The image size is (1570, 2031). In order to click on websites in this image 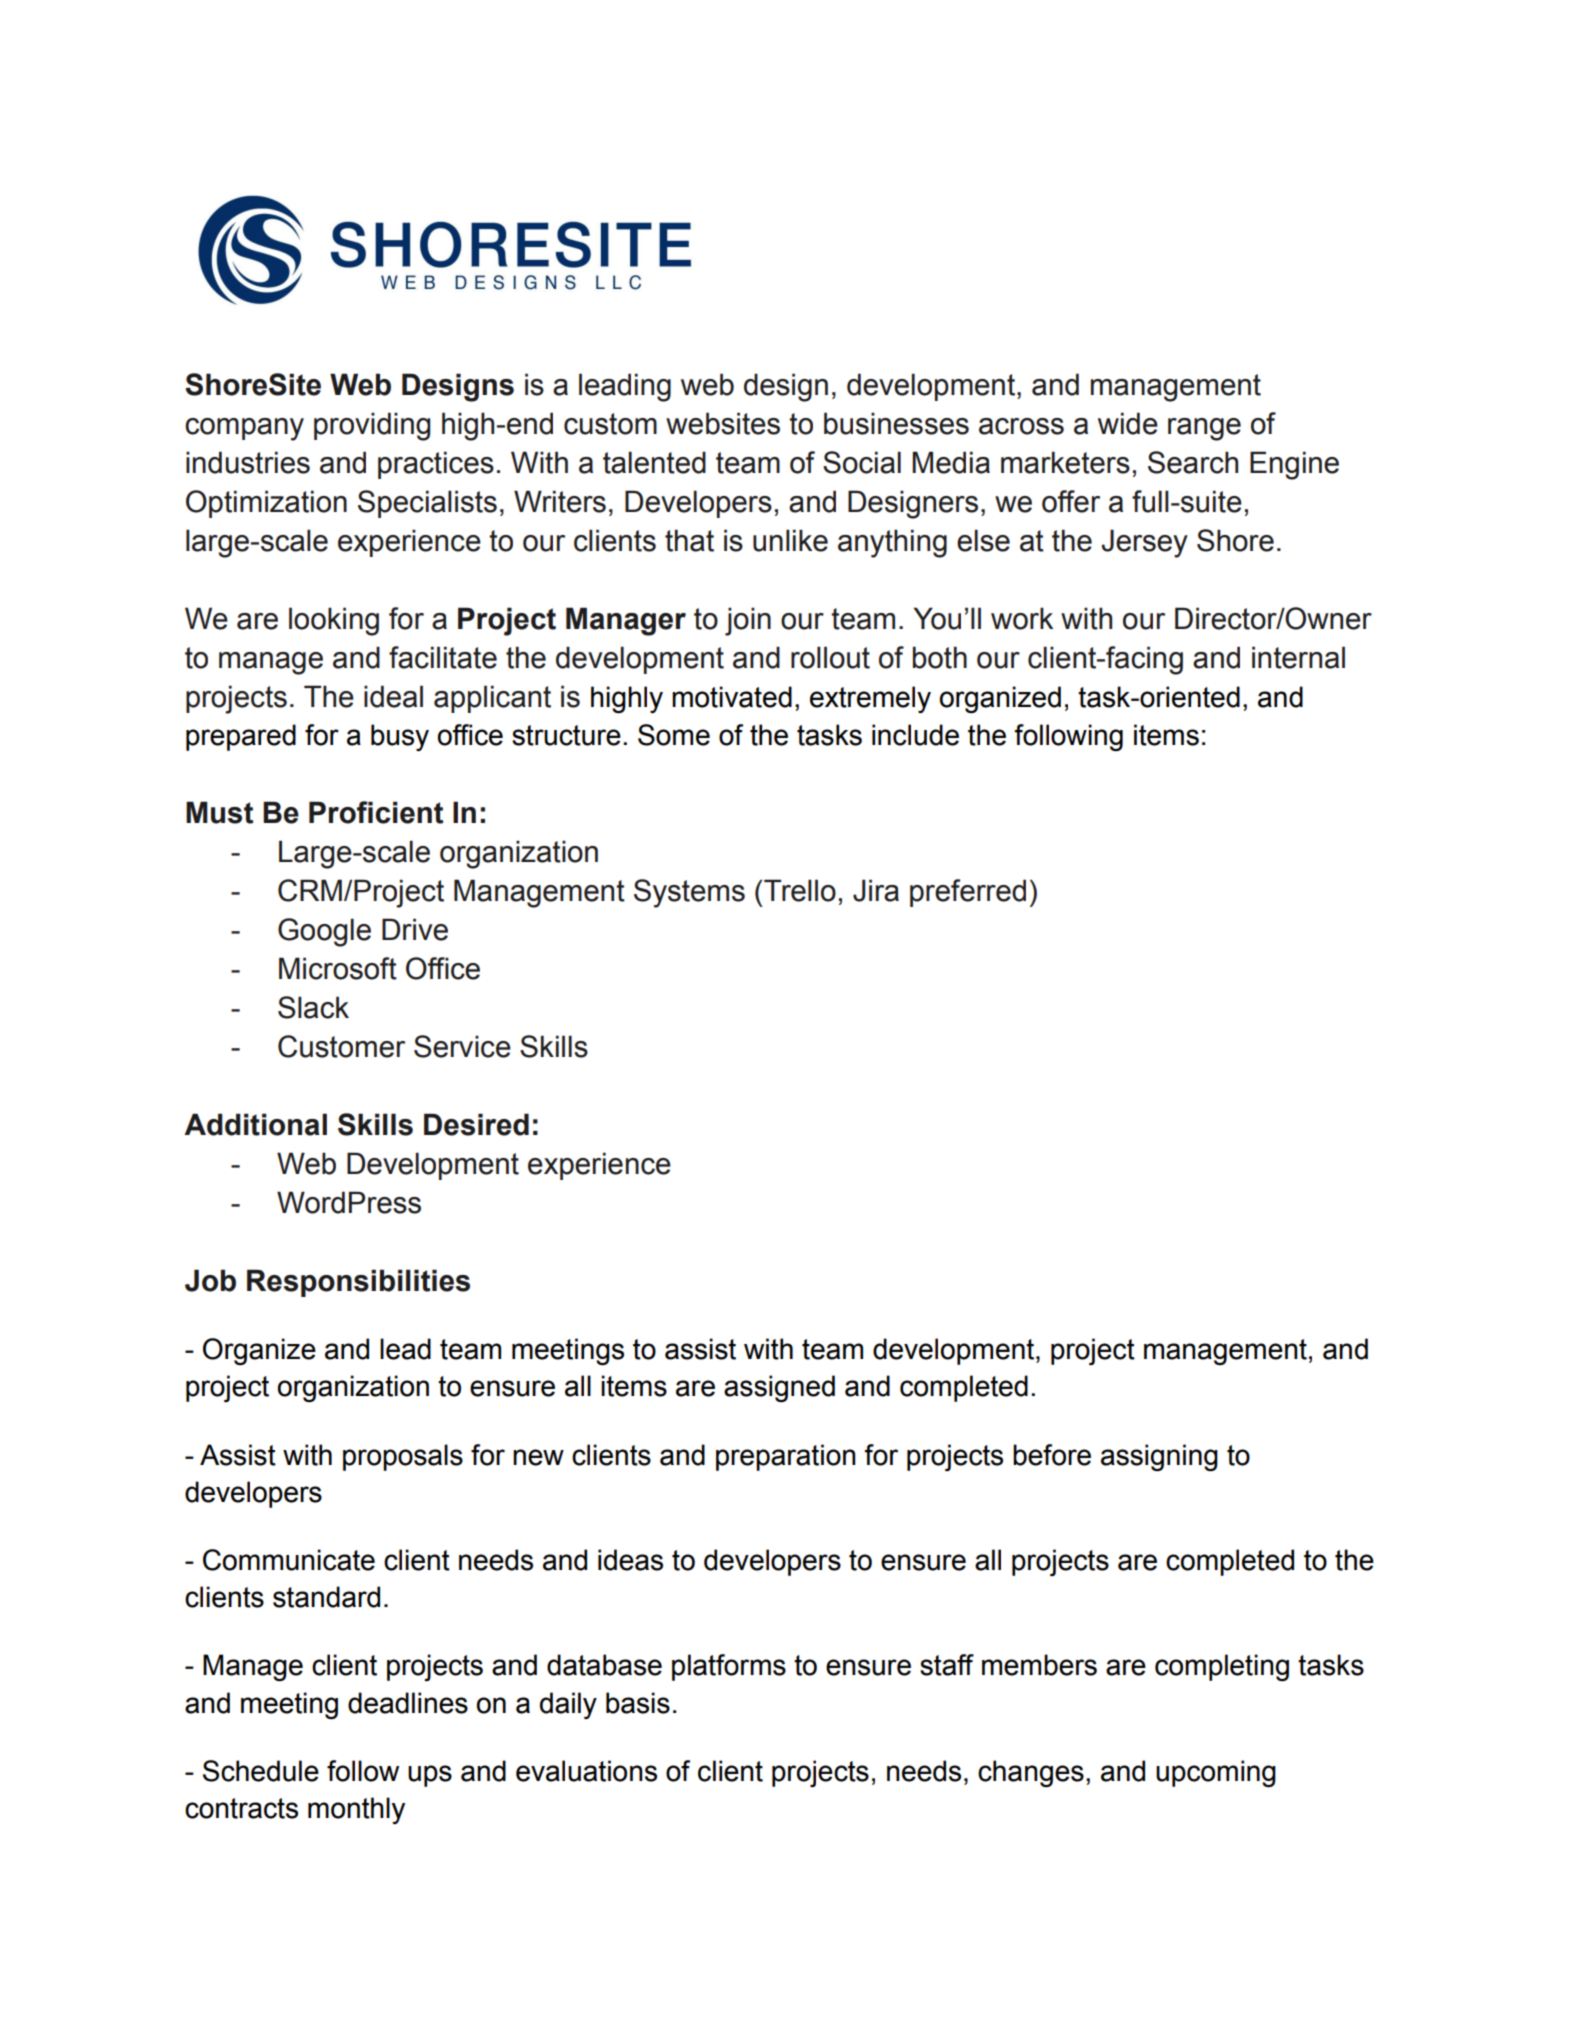, I will do `click(723, 423)`.
